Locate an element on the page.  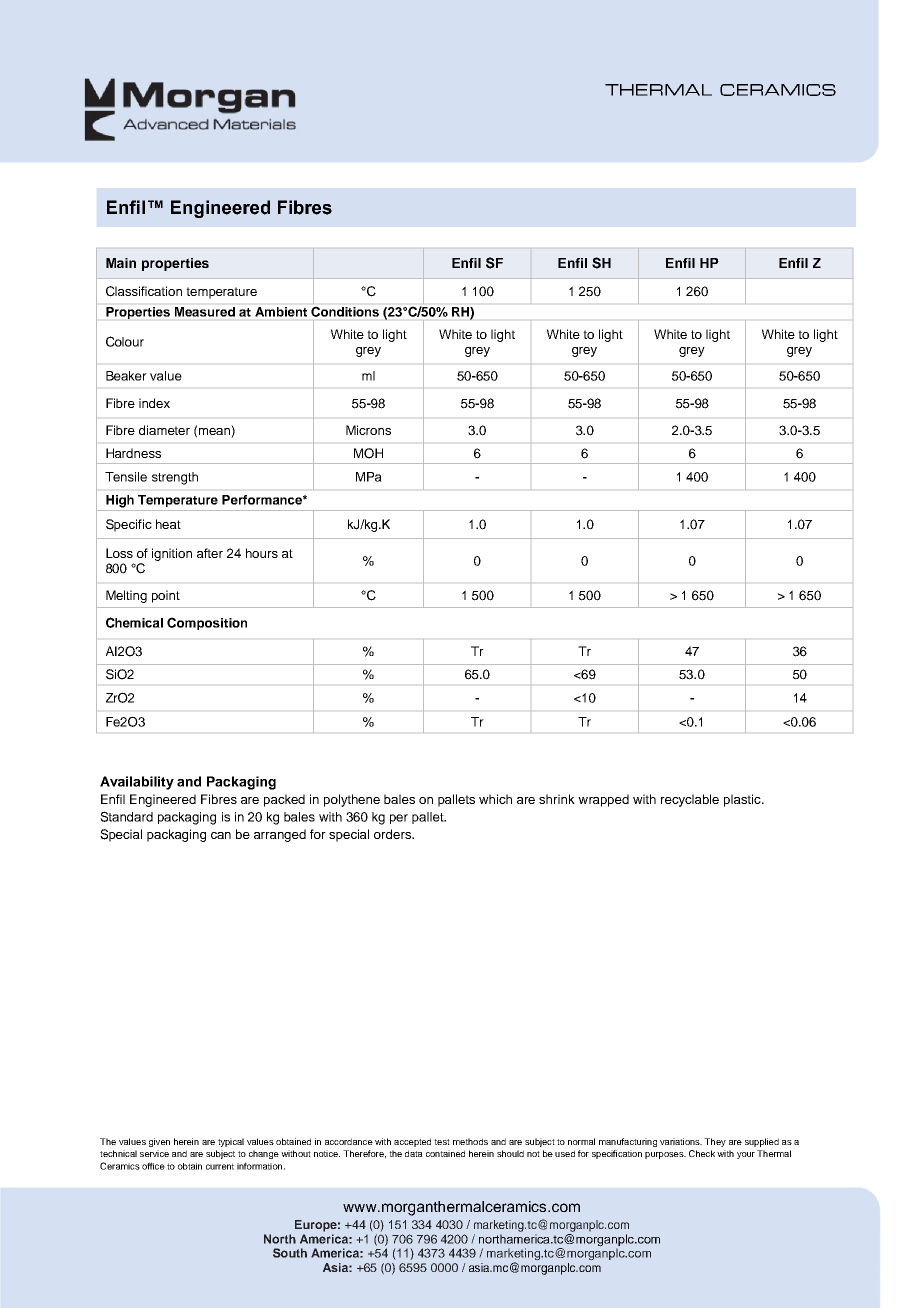
test is located at coordinates (442, 1142).
